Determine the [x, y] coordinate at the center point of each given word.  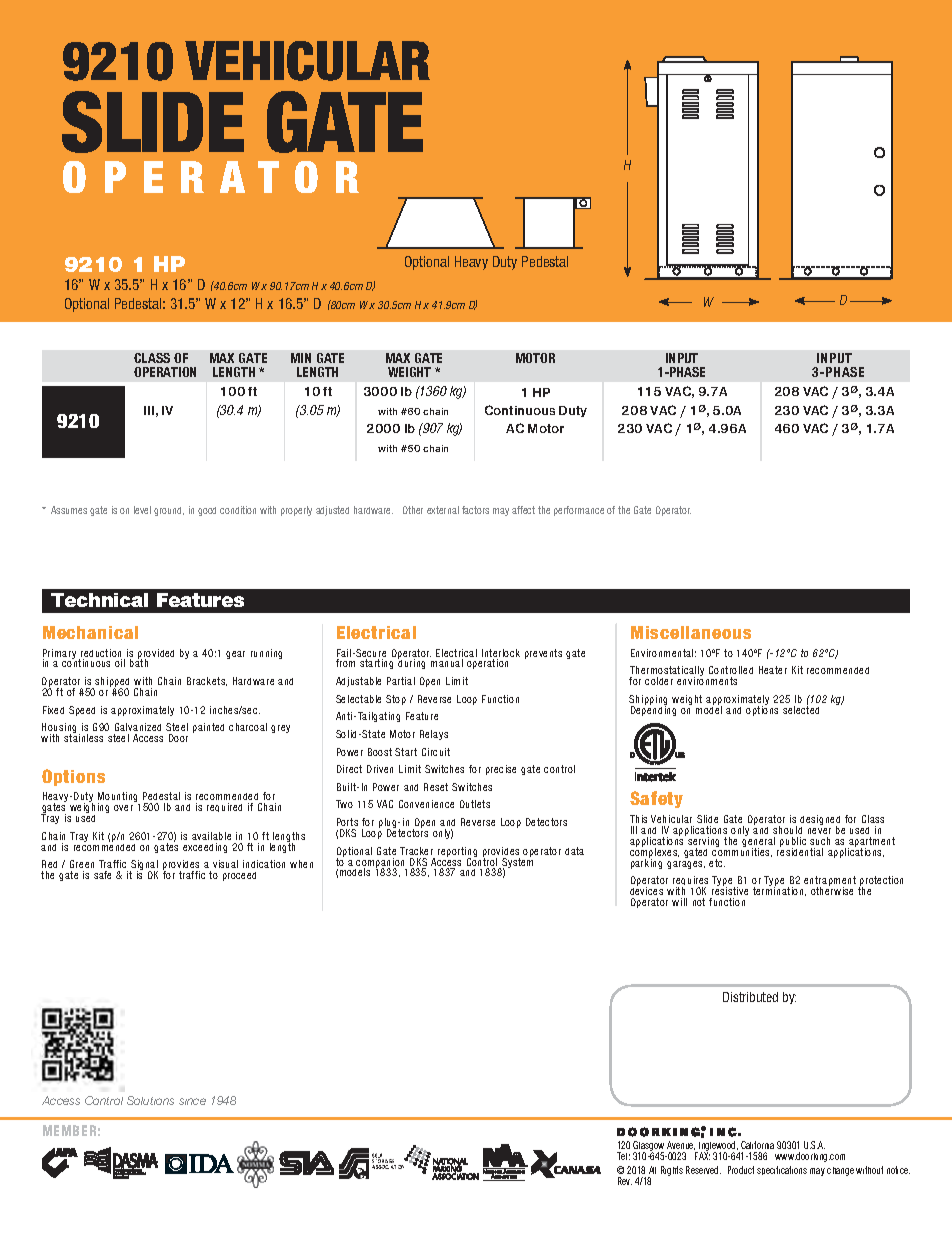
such [820, 841]
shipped [112, 683]
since [192, 1101]
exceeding [205, 848]
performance [579, 511]
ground [169, 511]
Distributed [750, 997]
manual [447, 663]
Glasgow [648, 1147]
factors [475, 510]
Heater [773, 670]
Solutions [150, 1100]
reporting [457, 853]
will [679, 902]
